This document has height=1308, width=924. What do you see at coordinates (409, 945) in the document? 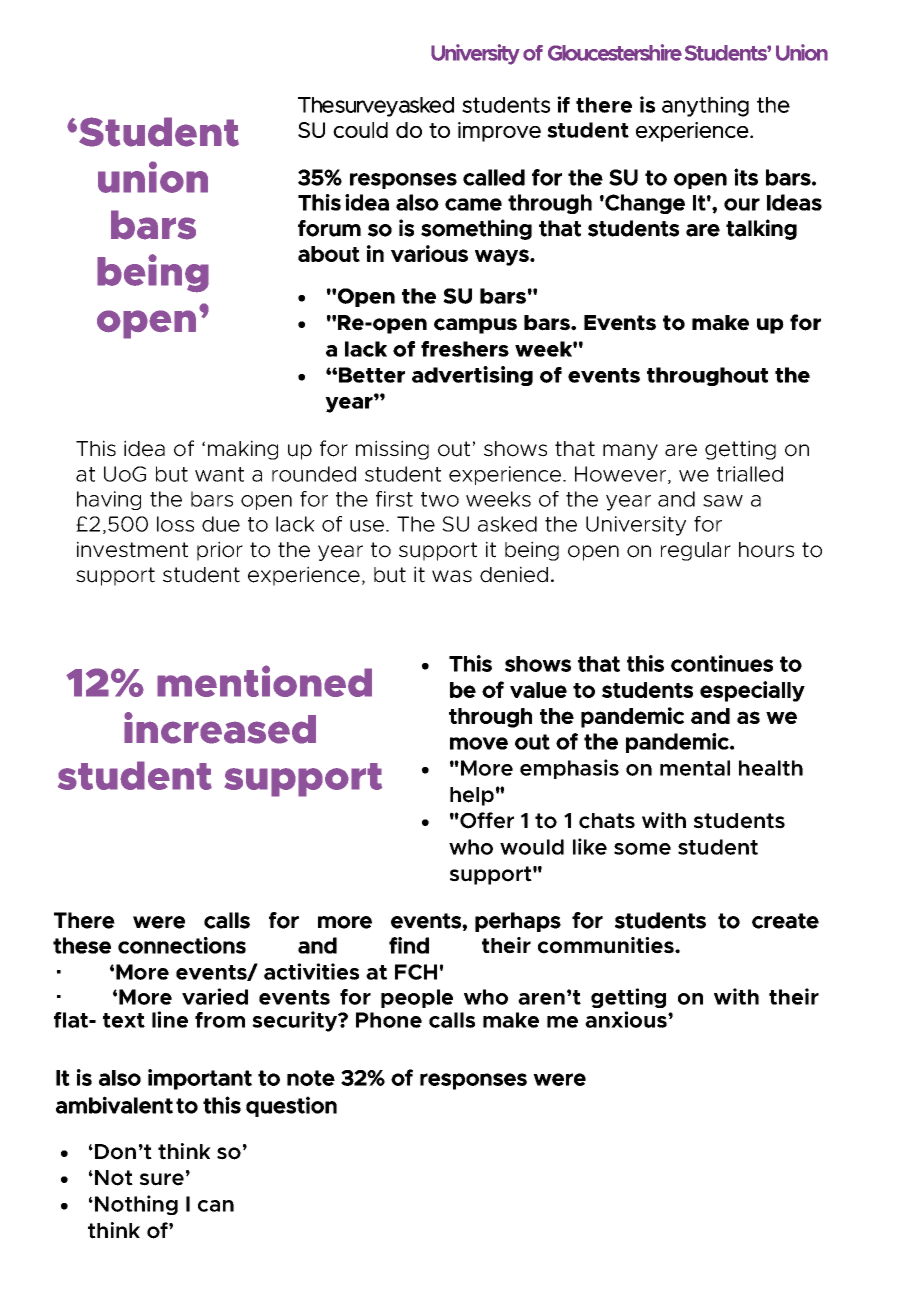
I see `find` at bounding box center [409, 945].
